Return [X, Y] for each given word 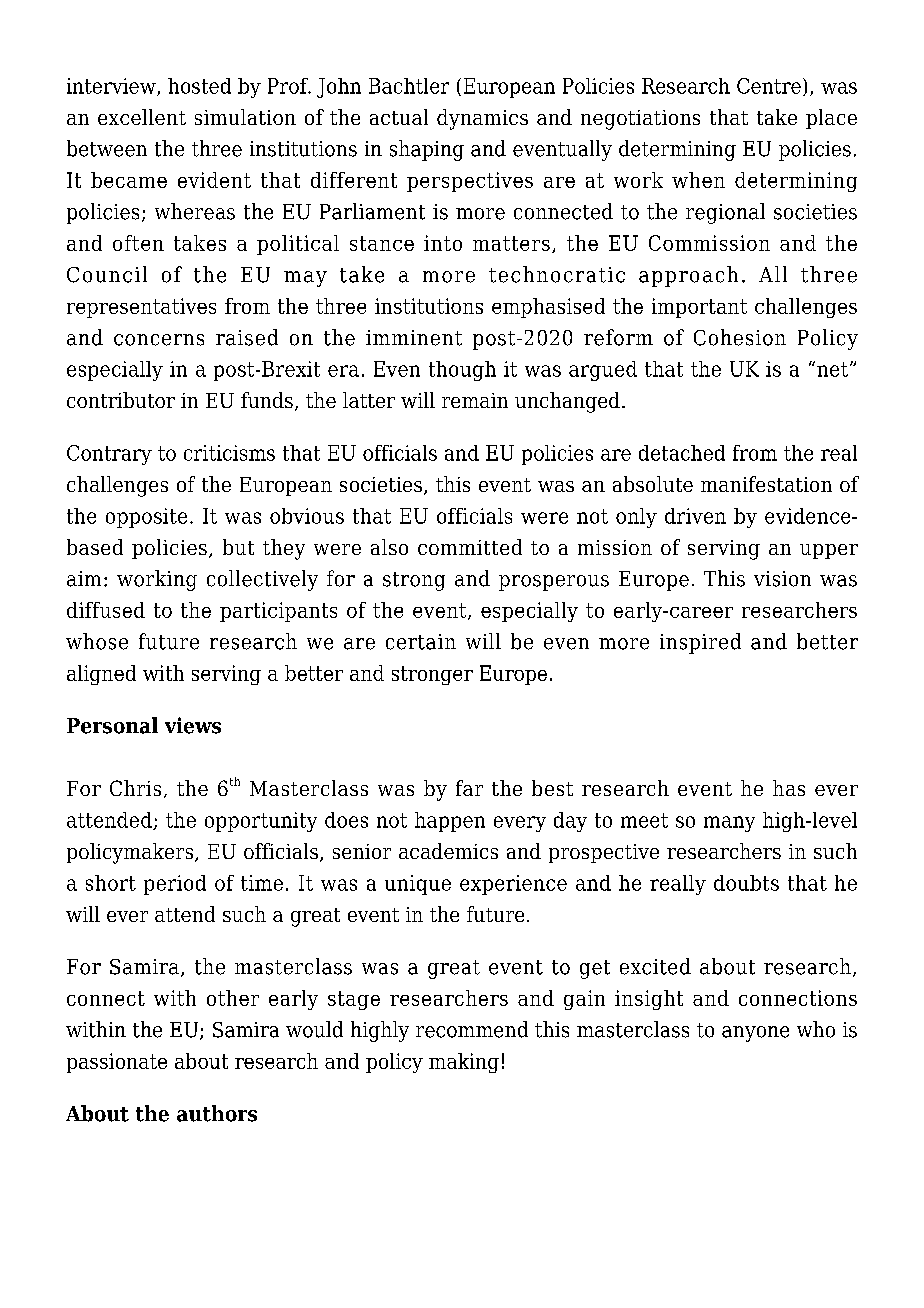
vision [782, 579]
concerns [159, 340]
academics [448, 851]
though [462, 371]
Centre [769, 86]
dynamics [482, 119]
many [729, 824]
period [175, 885]
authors [217, 1113]
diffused [106, 610]
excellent [142, 117]
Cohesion [740, 337]
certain [421, 642]
